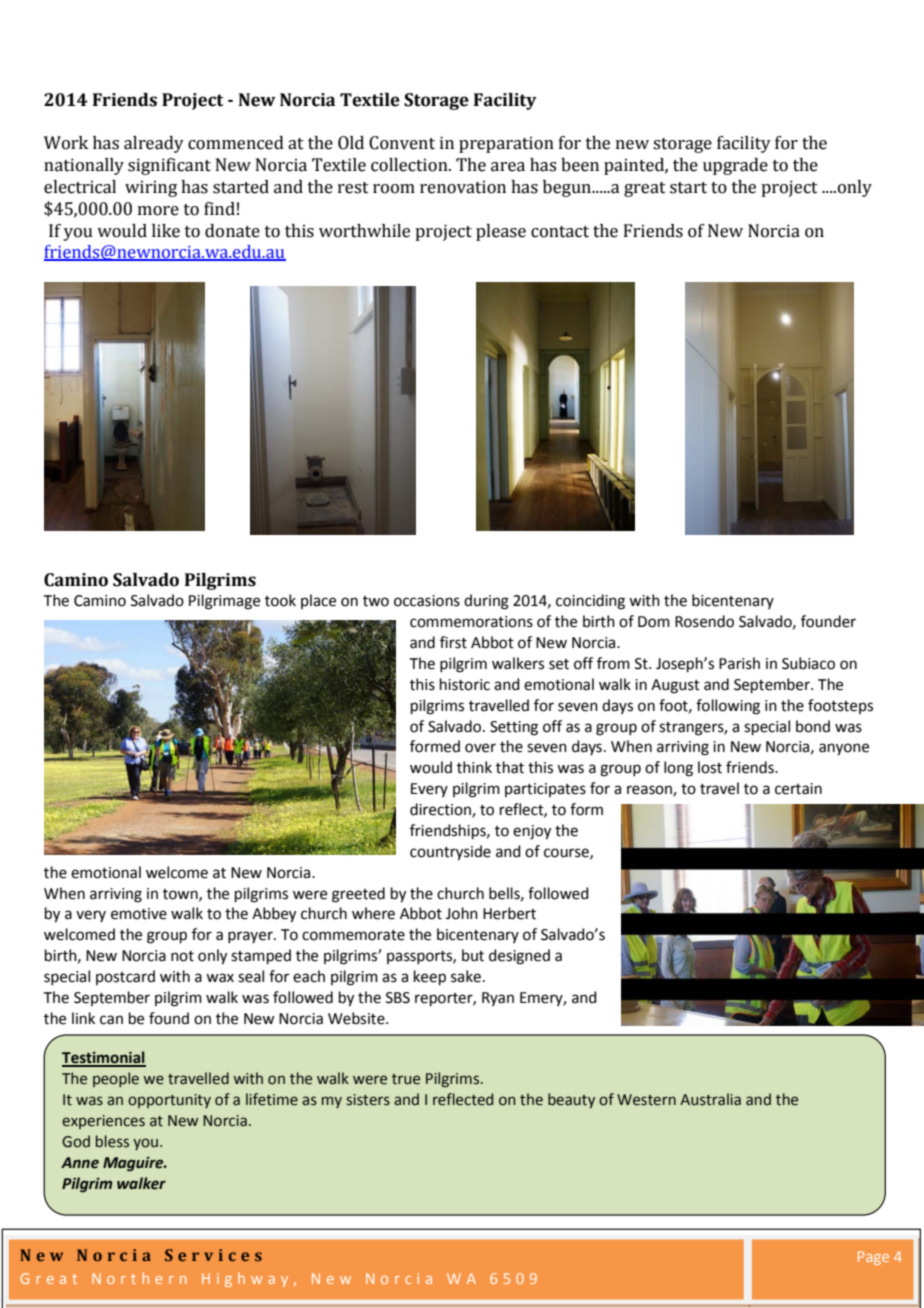 The height and width of the screenshot is (1308, 924). I want to click on not, so click(182, 956).
